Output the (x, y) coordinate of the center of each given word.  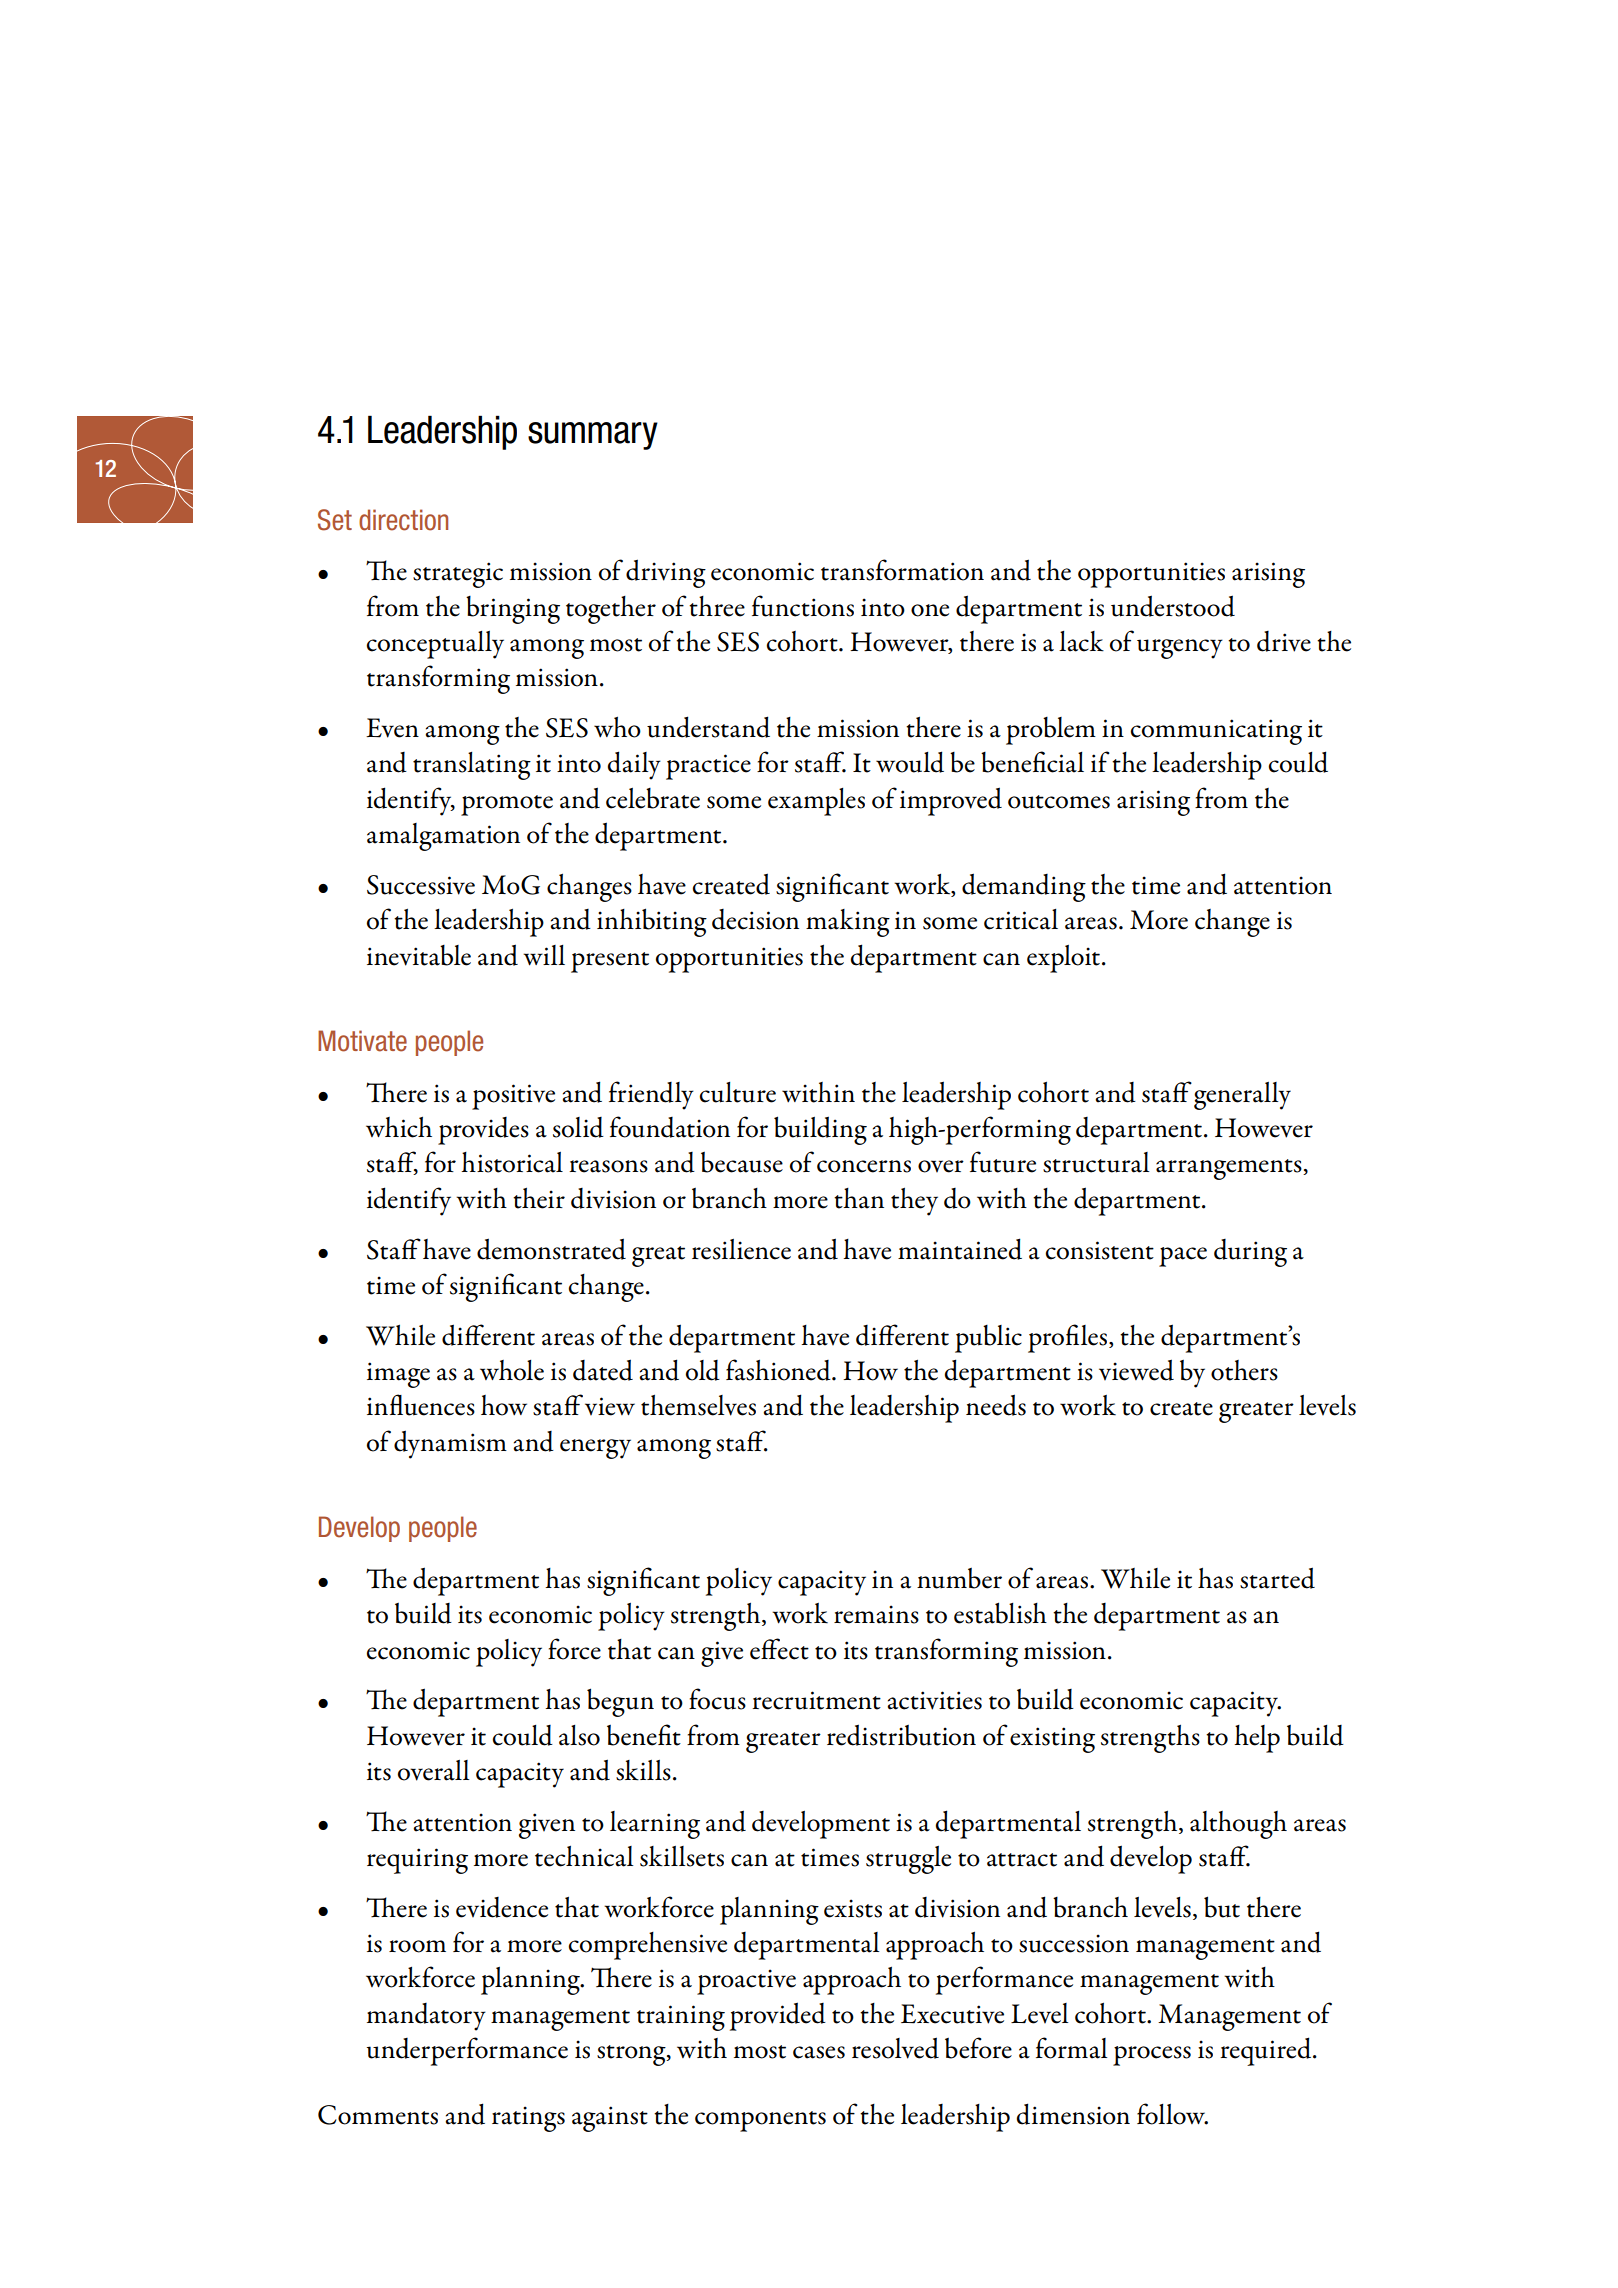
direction (403, 520)
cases (819, 2052)
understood (1173, 606)
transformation (902, 570)
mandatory (426, 2017)
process (1152, 2056)
